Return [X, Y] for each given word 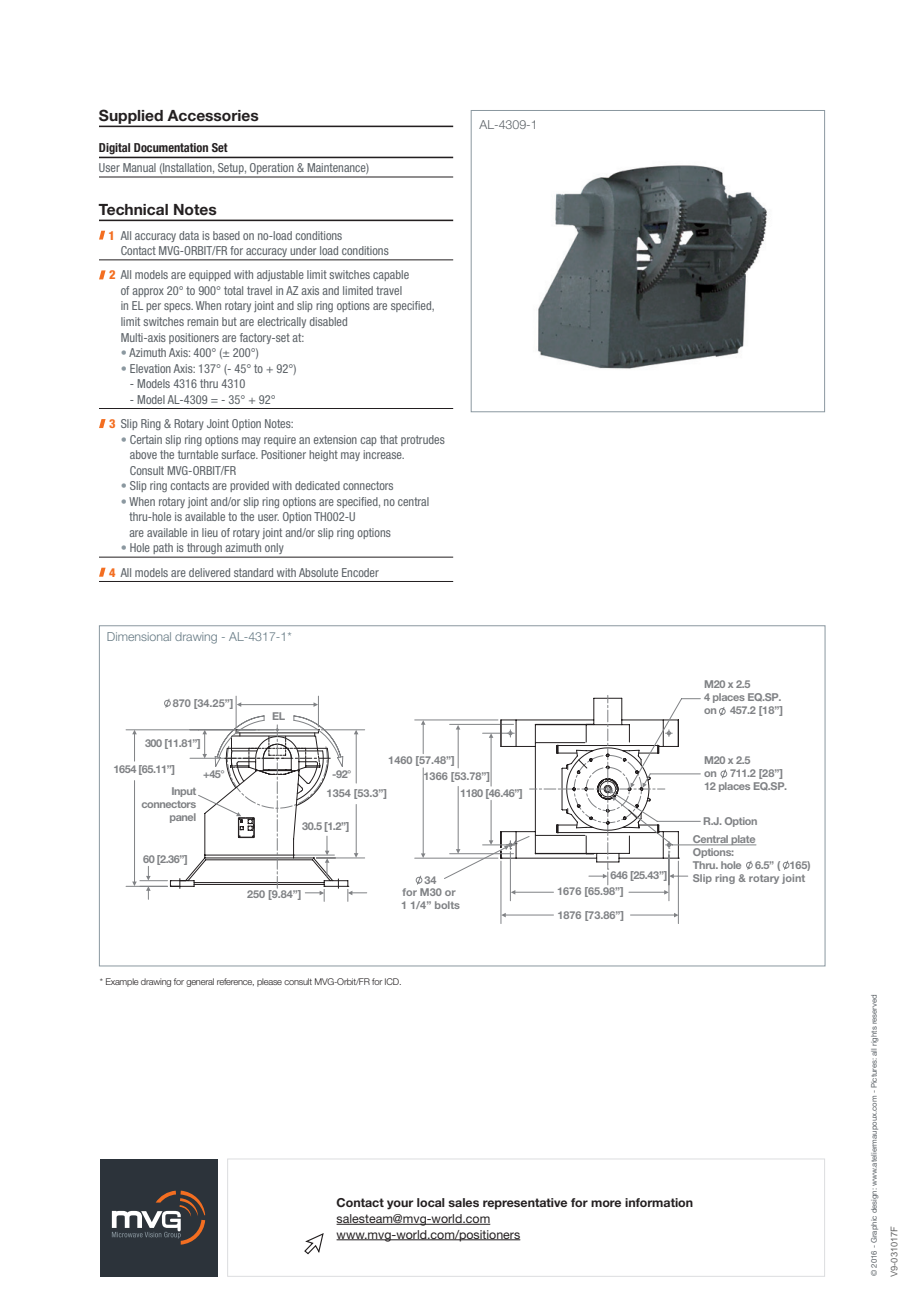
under [303, 250]
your [400, 1205]
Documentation [171, 147]
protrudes [423, 440]
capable [391, 275]
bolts [447, 905]
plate [742, 840]
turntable [198, 454]
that [389, 439]
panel [183, 818]
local [431, 1202]
